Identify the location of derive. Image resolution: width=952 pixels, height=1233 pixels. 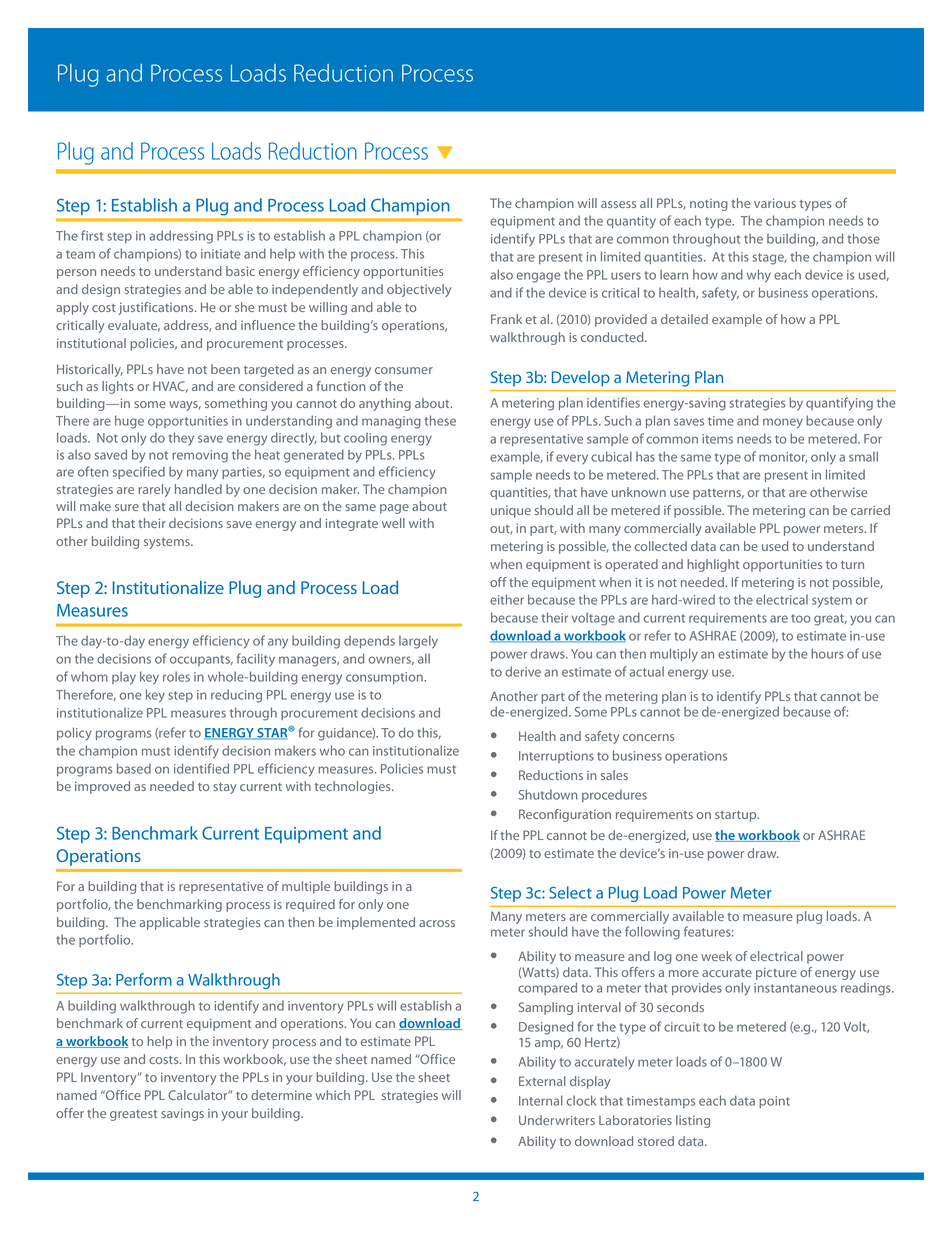
(523, 671).
